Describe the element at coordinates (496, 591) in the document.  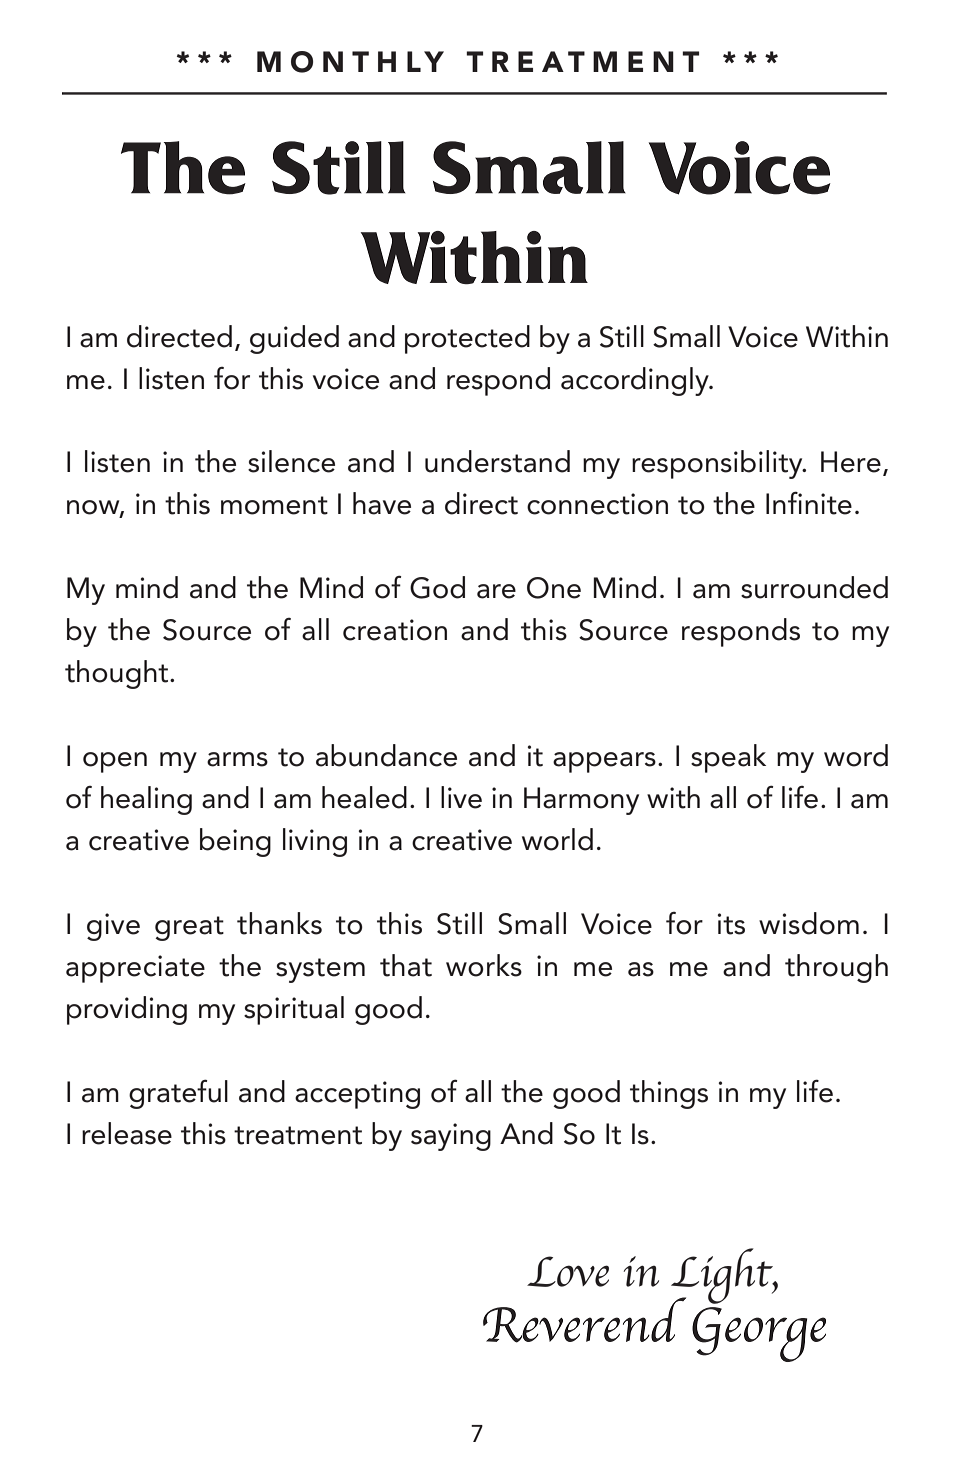
I see `are` at that location.
